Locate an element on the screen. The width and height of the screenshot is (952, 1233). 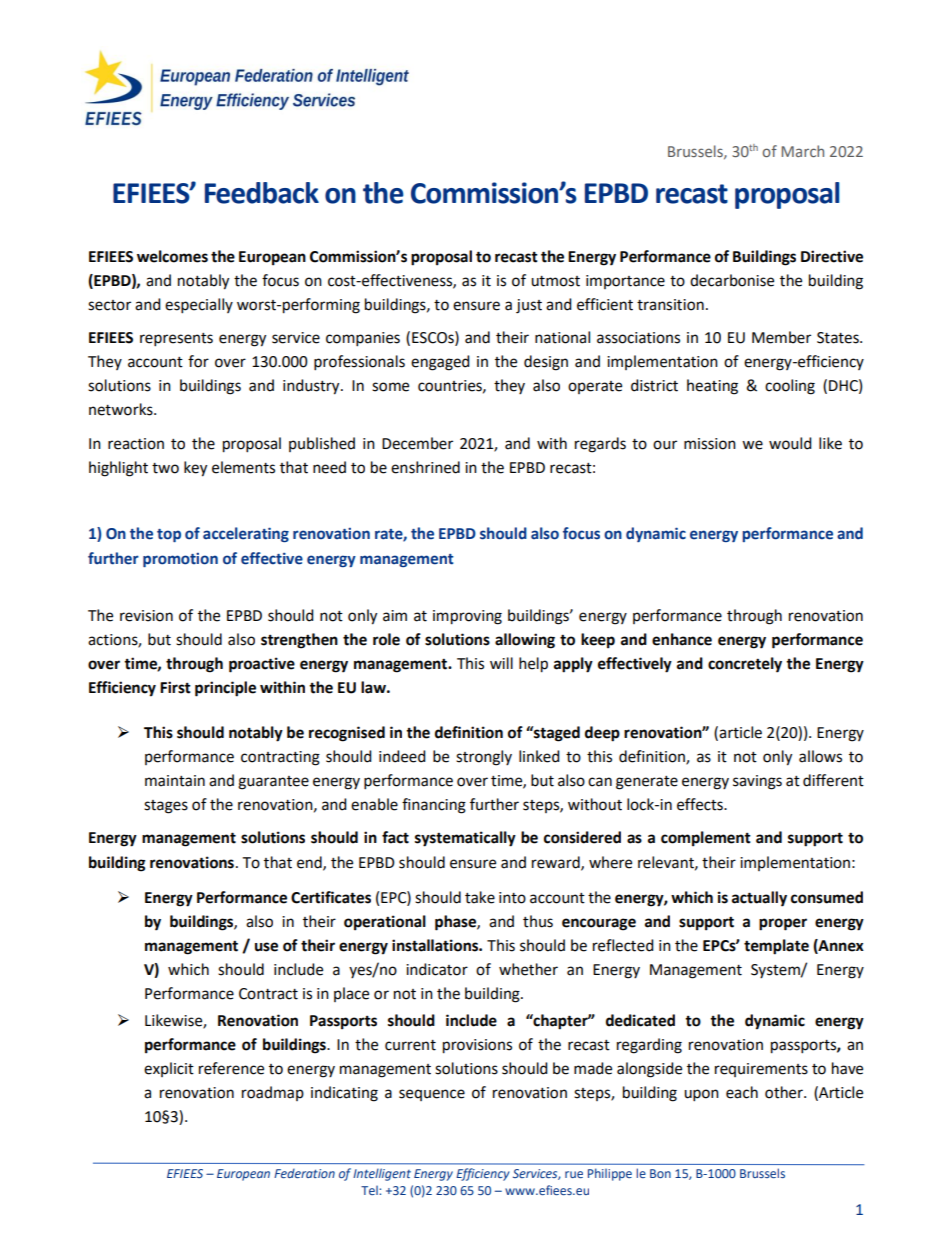
Feedback is located at coordinates (262, 193).
